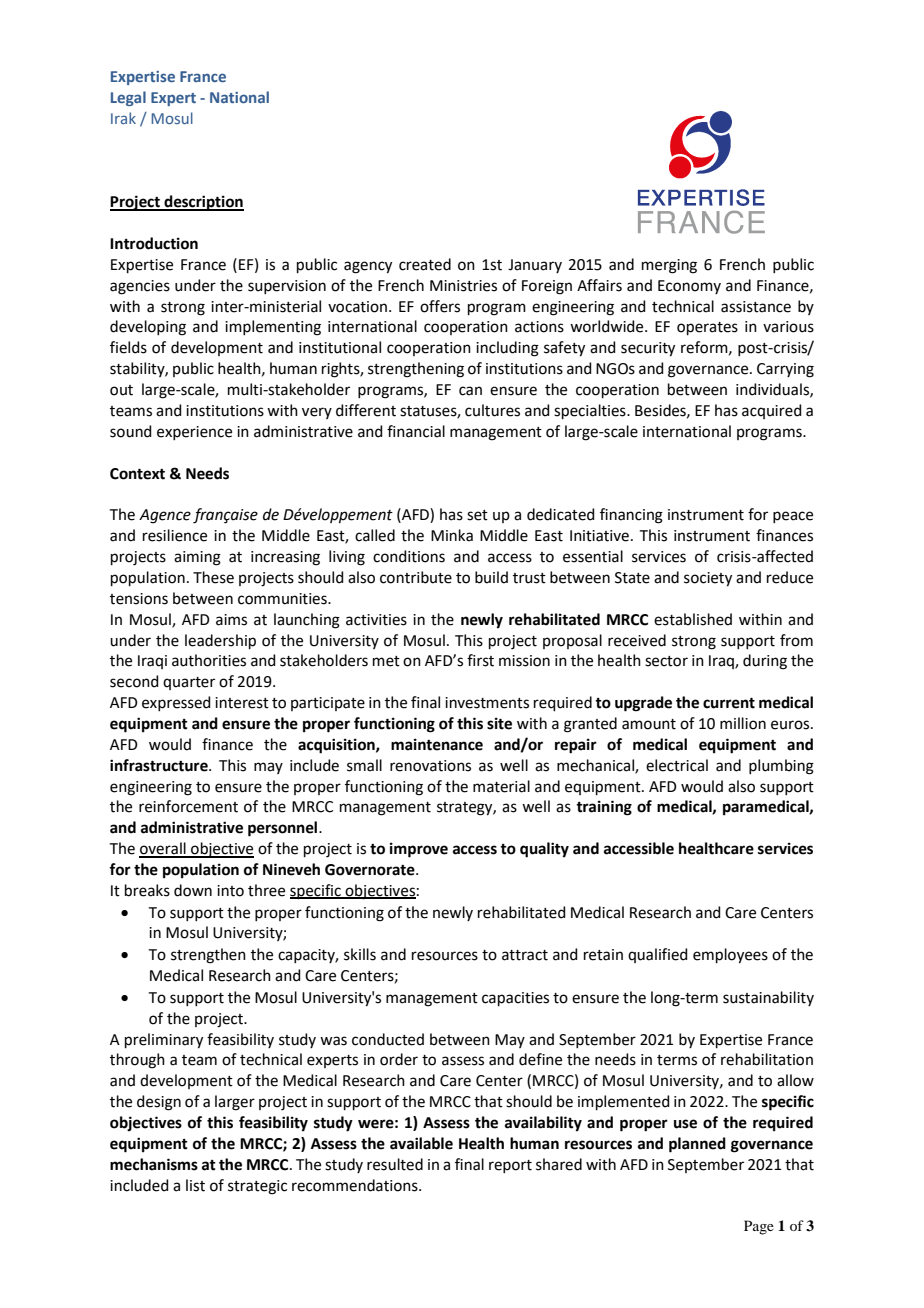 The height and width of the screenshot is (1308, 924). Describe the element at coordinates (123, 118) in the screenshot. I see `Irak` at that location.
